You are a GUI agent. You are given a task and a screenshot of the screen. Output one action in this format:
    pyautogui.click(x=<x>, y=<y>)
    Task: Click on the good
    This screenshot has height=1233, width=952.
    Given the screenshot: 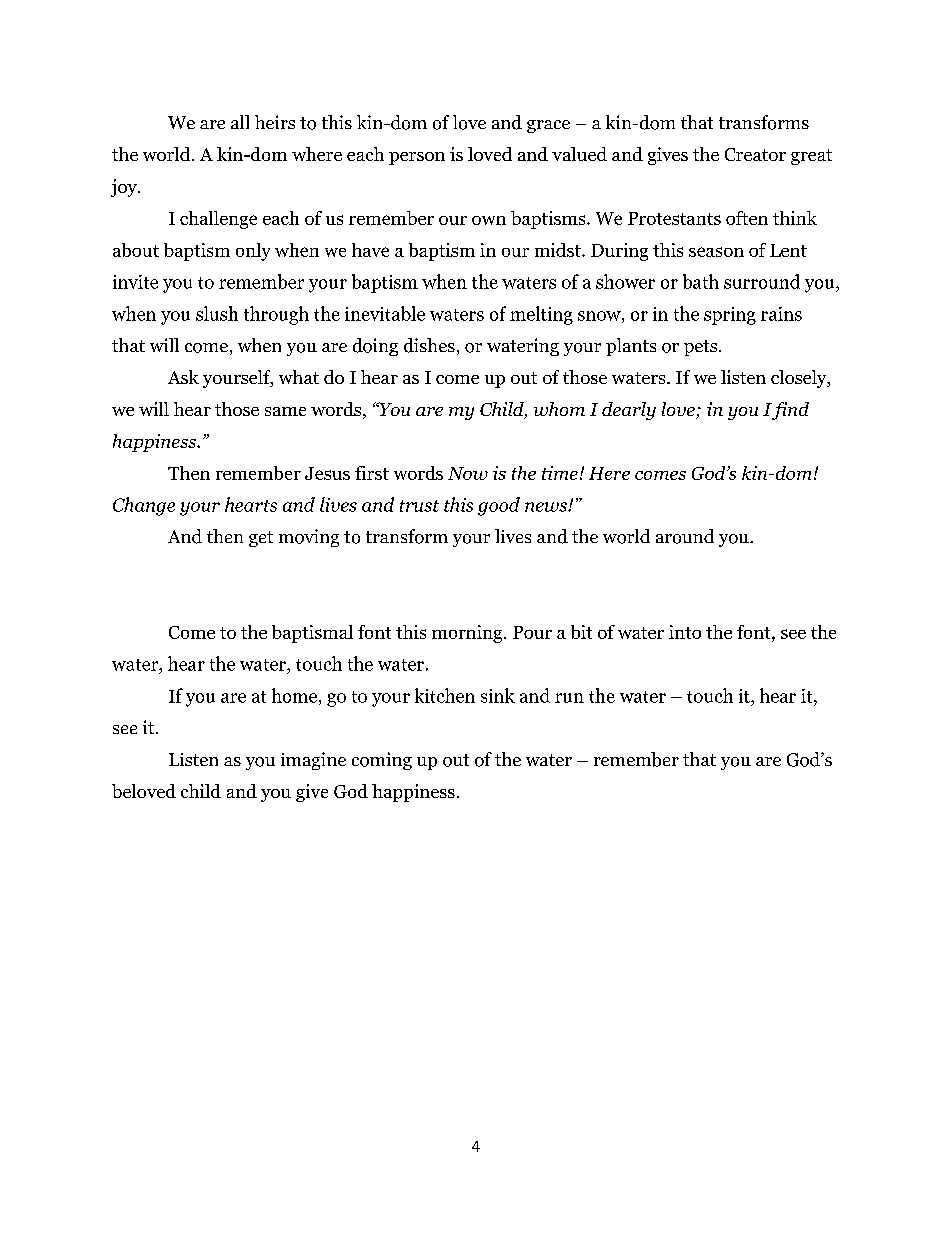 What is the action you would take?
    pyautogui.click(x=499, y=506)
